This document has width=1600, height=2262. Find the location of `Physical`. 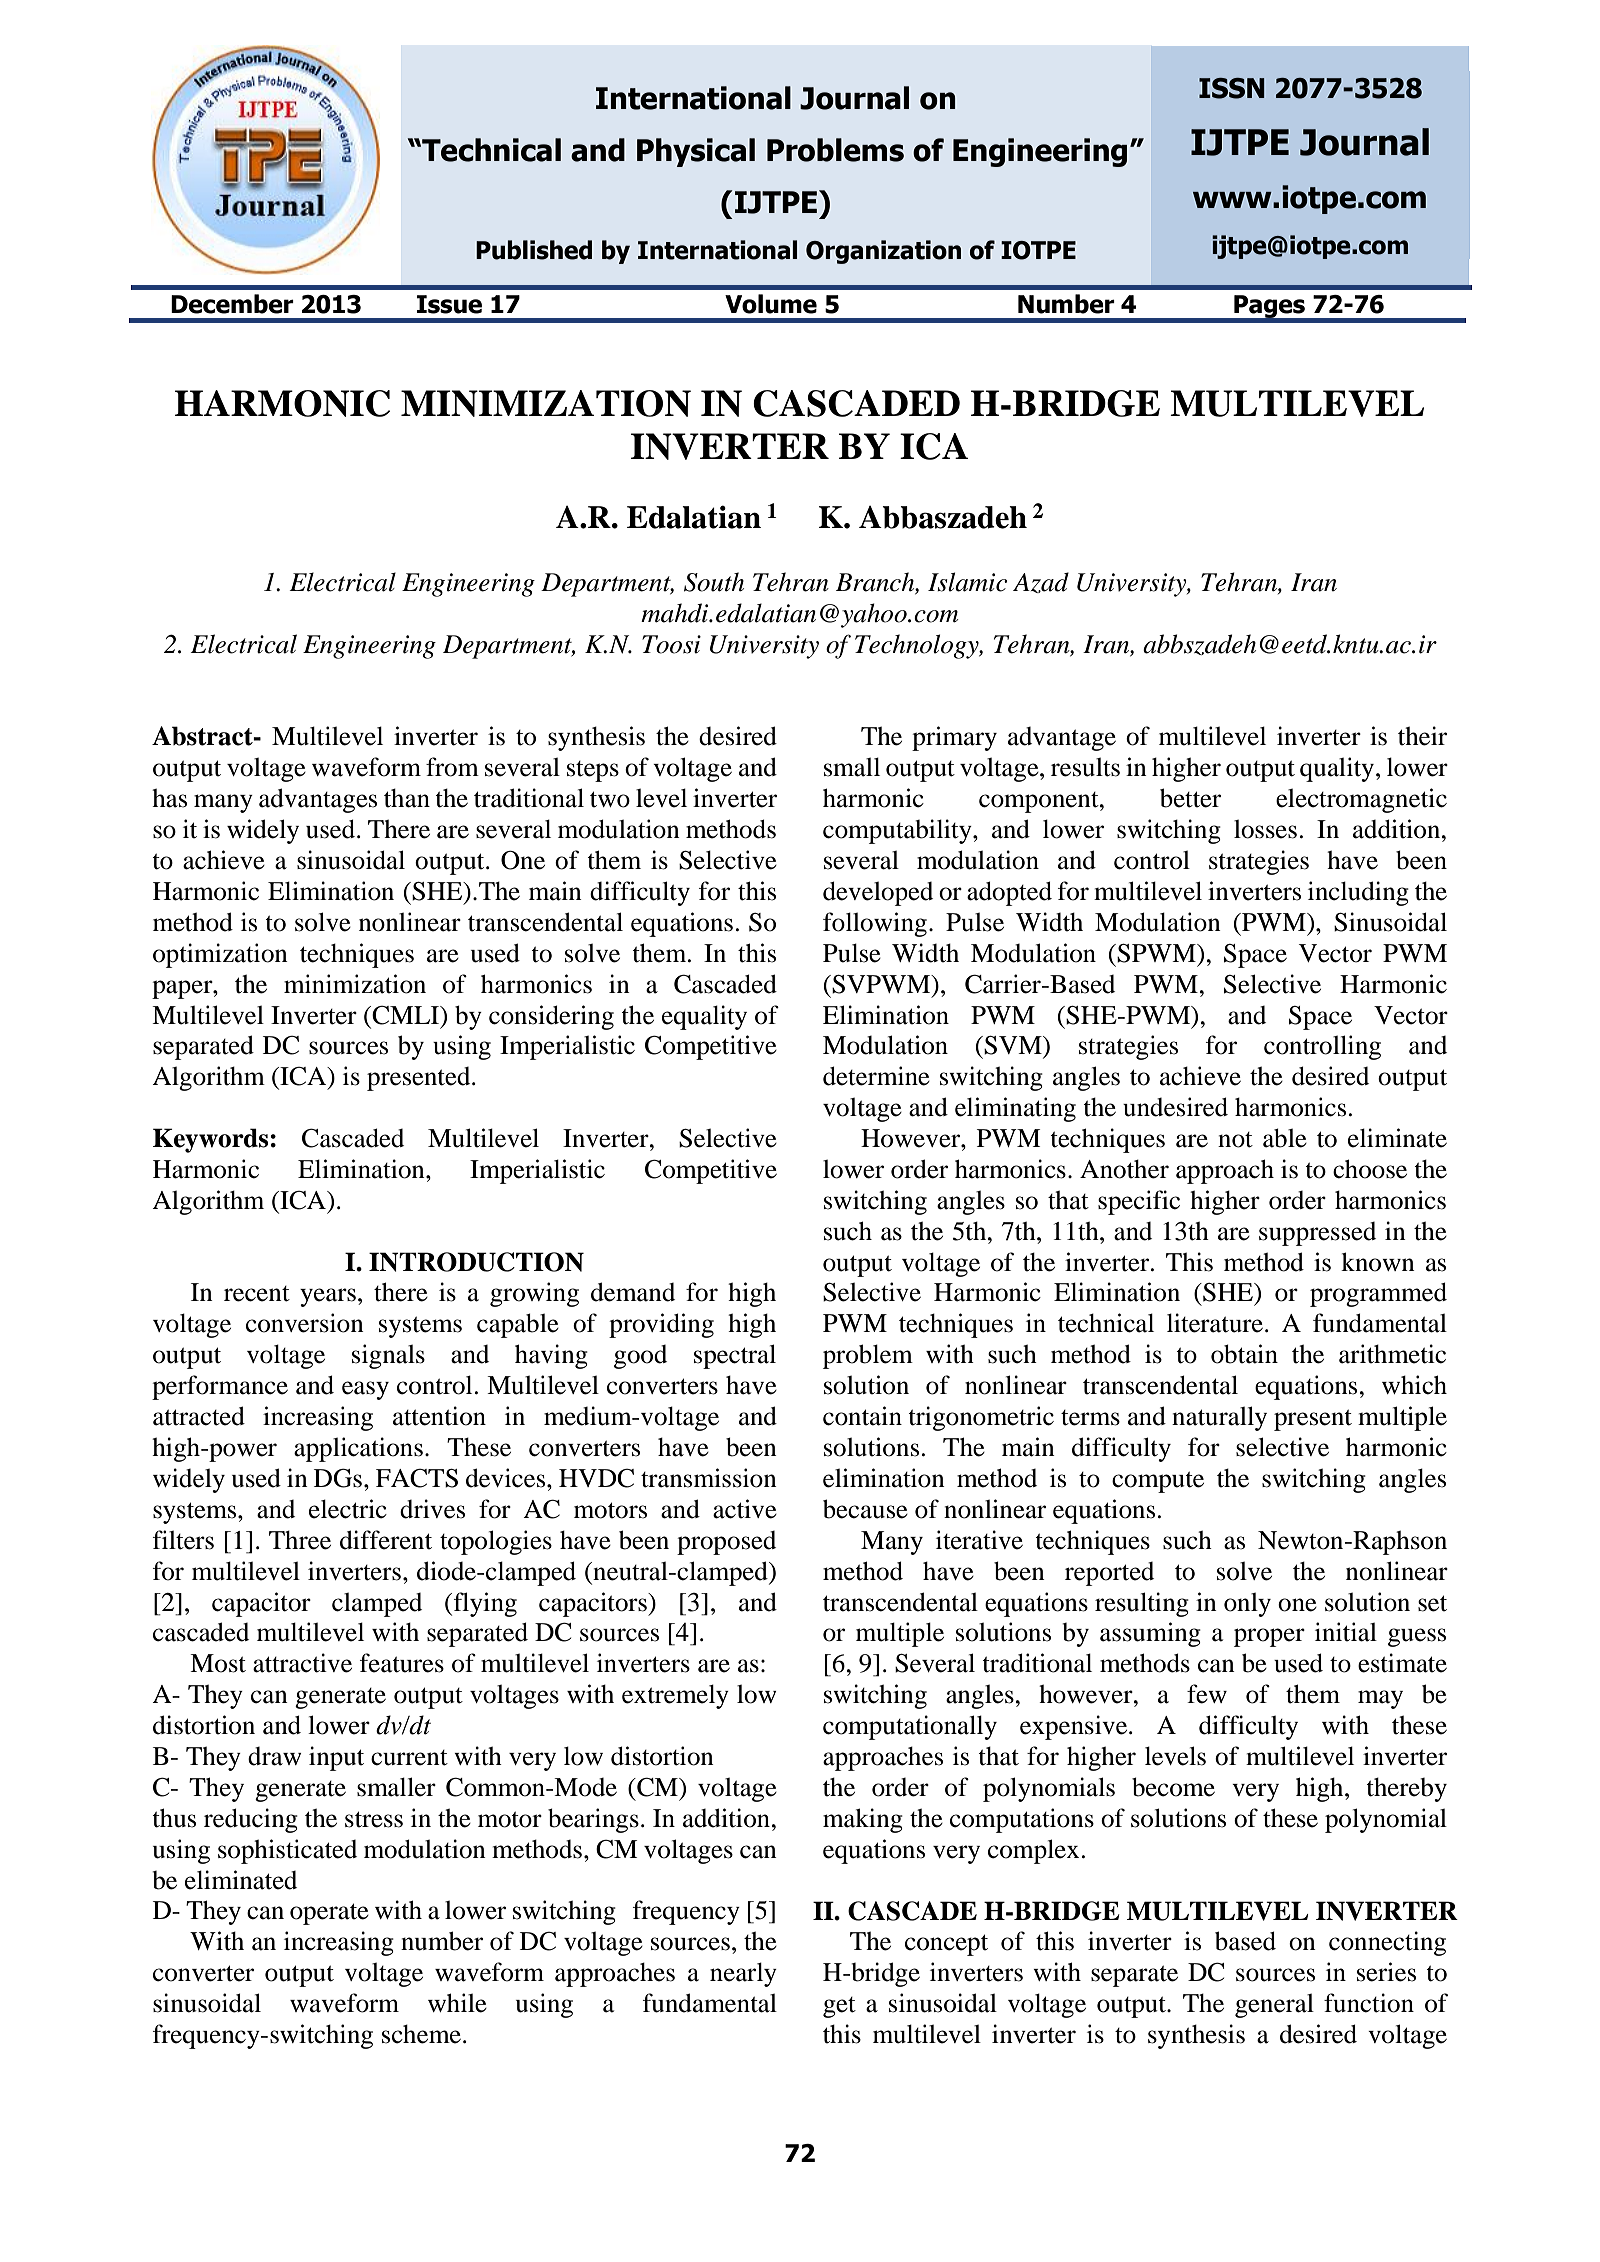

Physical is located at coordinates (696, 152).
